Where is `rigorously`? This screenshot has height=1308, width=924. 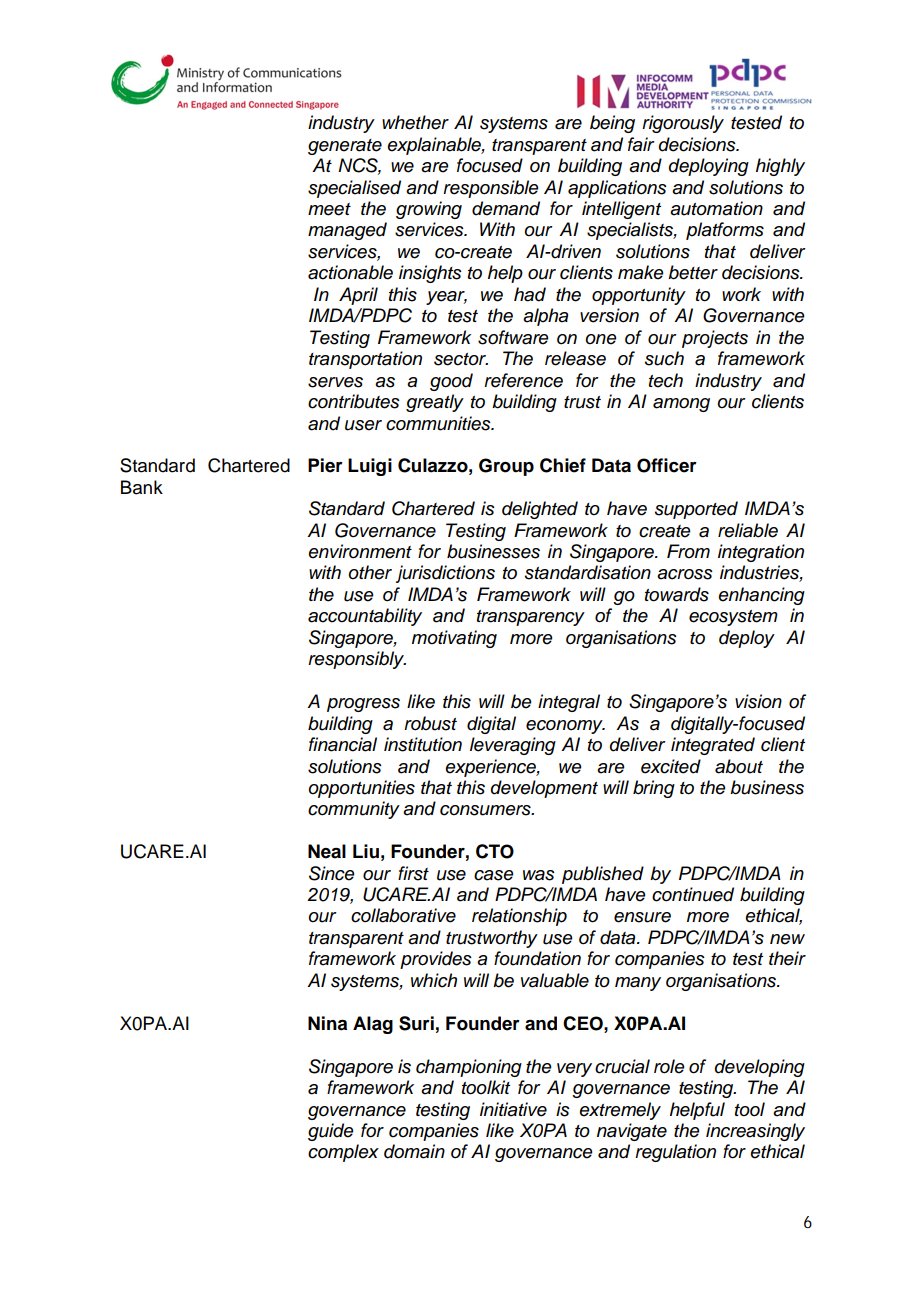
rigorously is located at coordinates (683, 124).
